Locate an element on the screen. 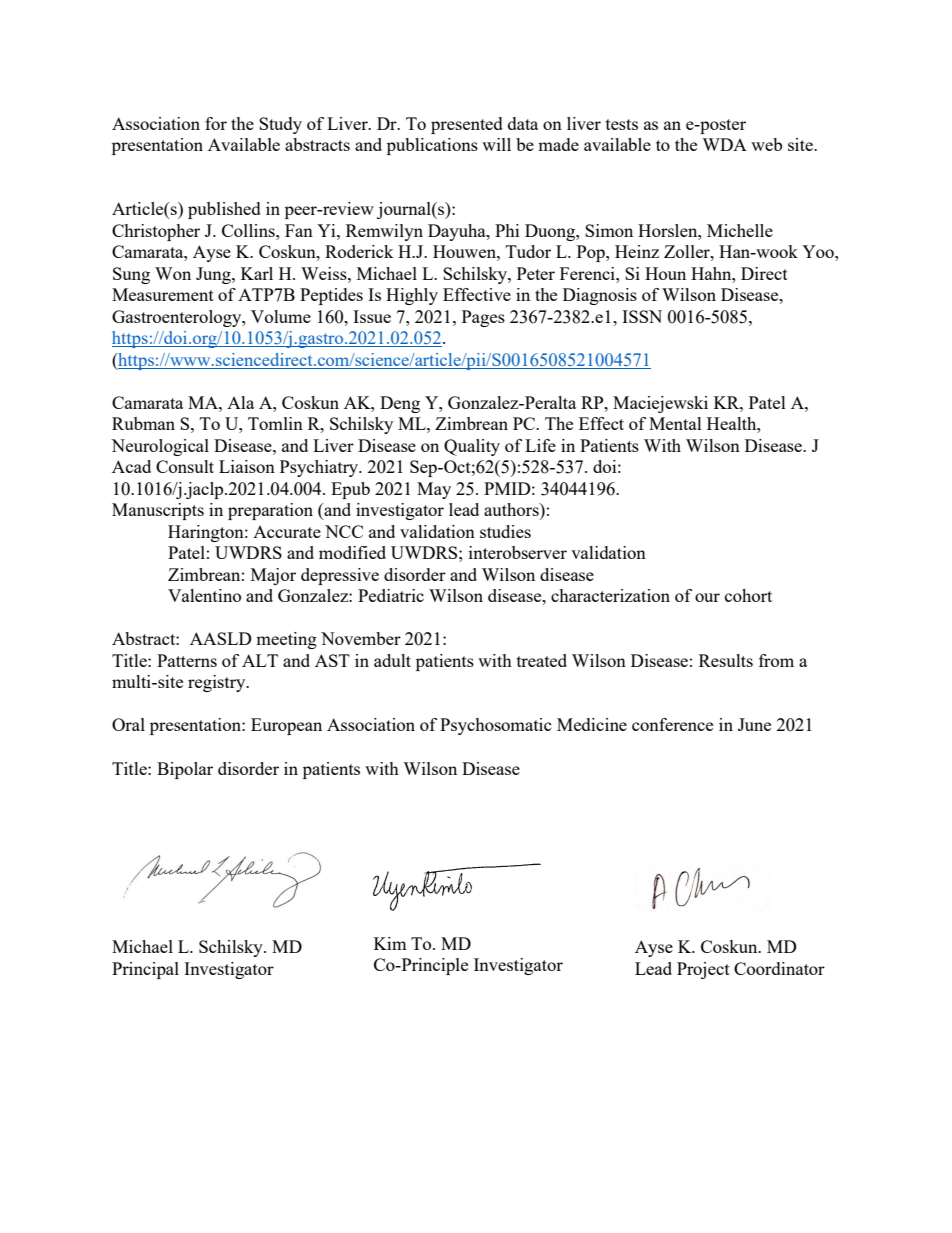 This screenshot has height=1233, width=952. Quality is located at coordinates (472, 447).
